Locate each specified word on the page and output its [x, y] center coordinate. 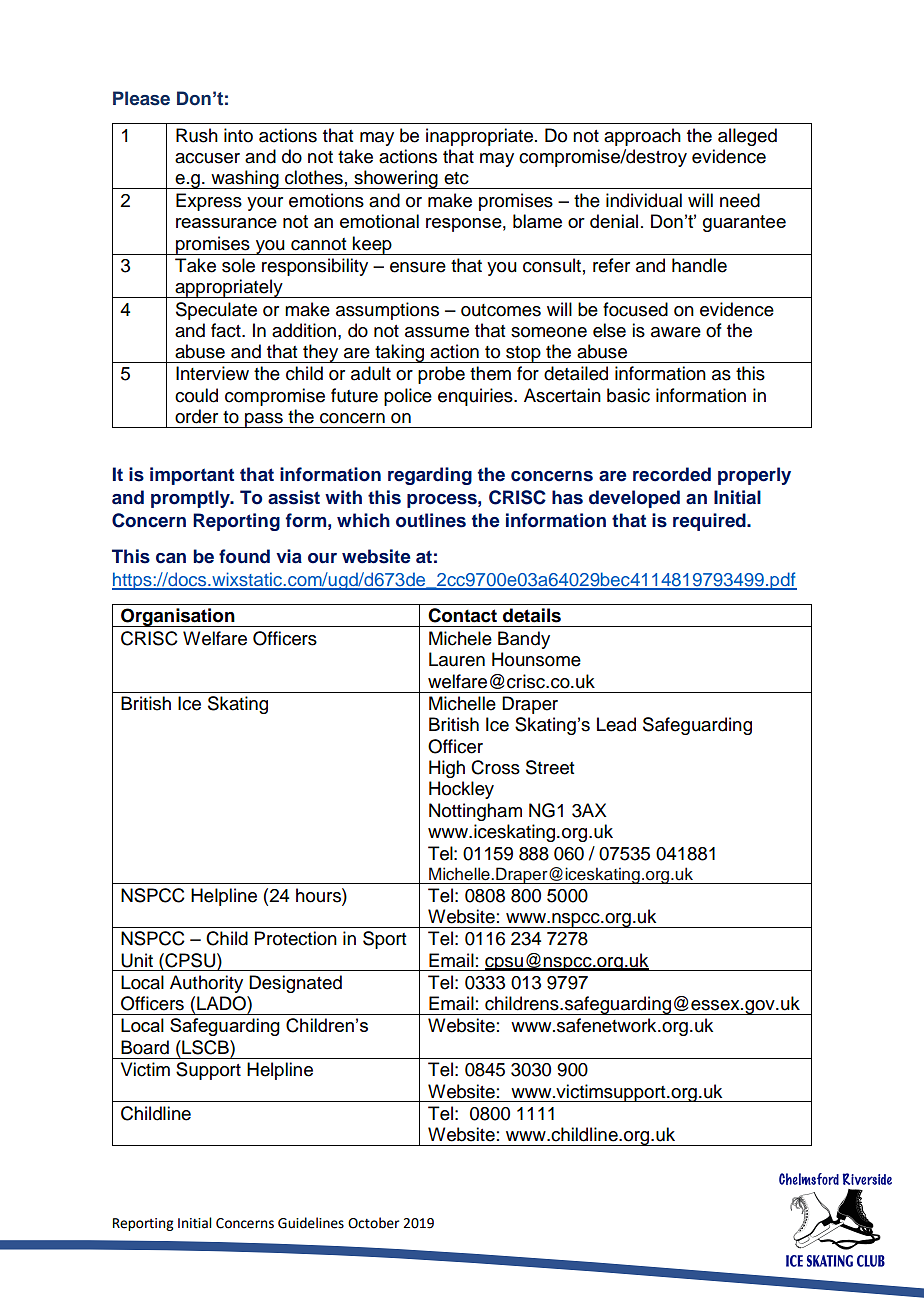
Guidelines [311, 1223]
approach [642, 137]
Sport [384, 940]
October [373, 1223]
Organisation [178, 617]
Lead [616, 724]
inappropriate [479, 137]
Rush [197, 135]
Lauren [457, 659]
